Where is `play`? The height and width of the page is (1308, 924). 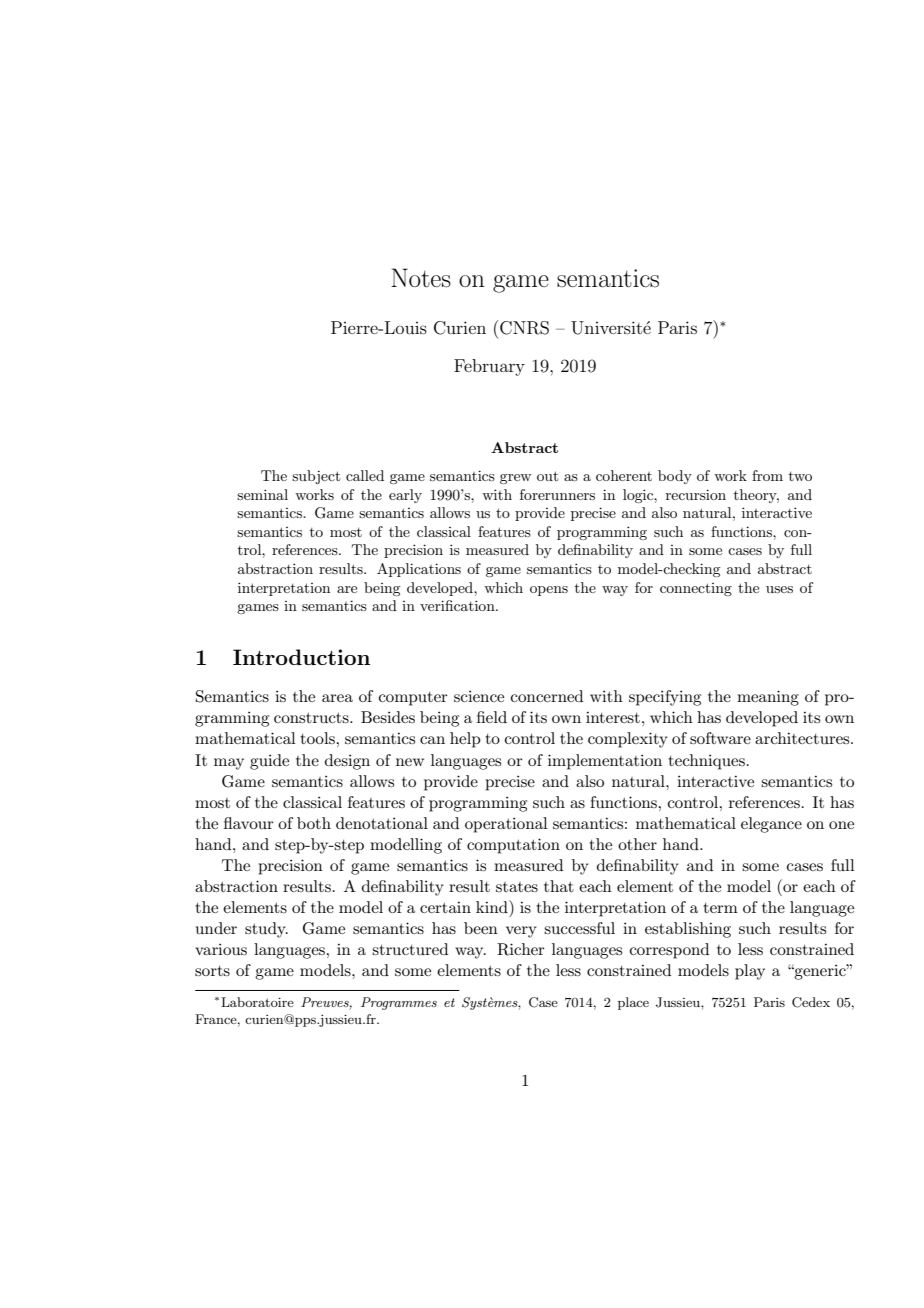
play is located at coordinates (750, 972).
